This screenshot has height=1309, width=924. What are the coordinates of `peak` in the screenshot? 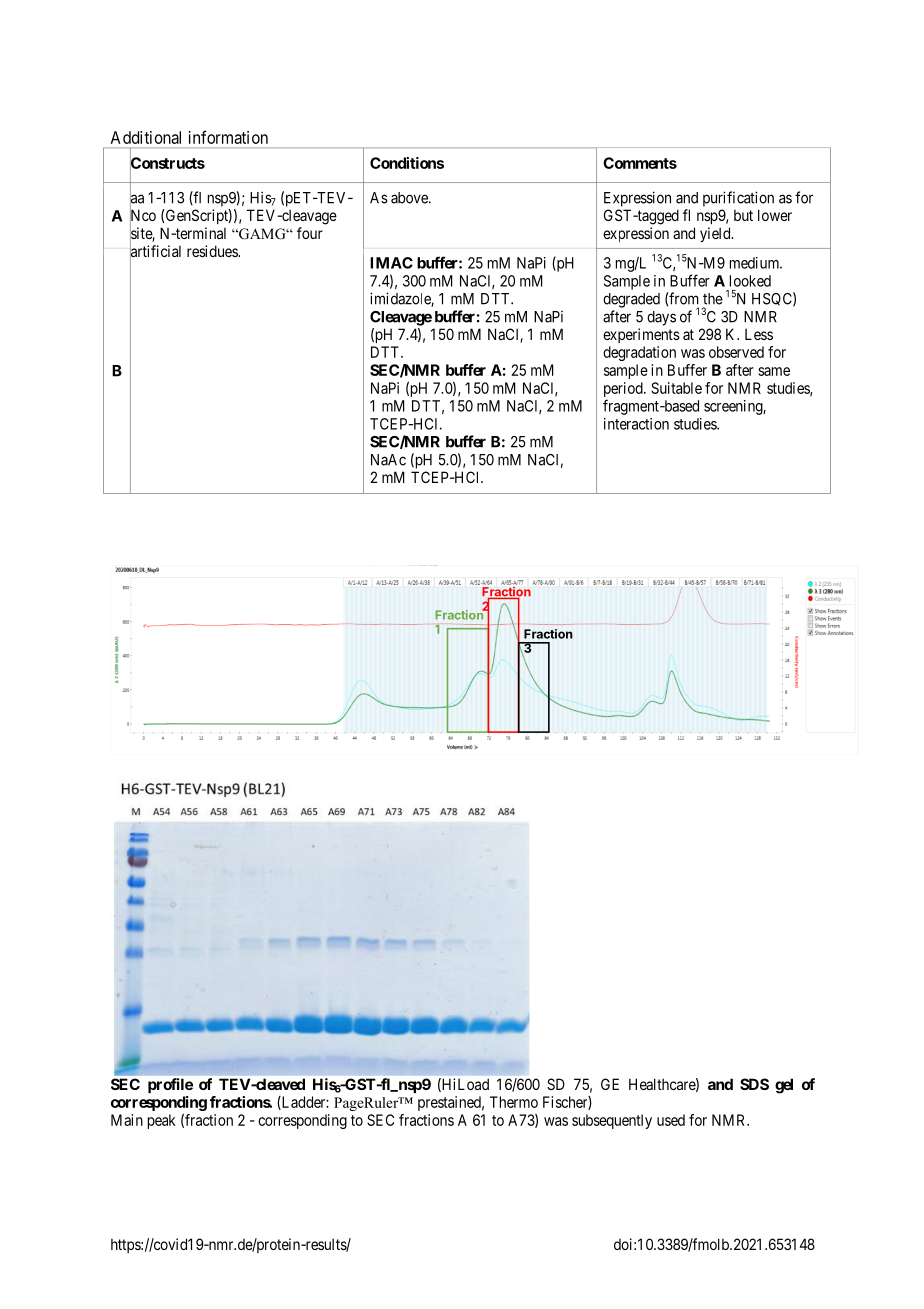 It's located at (162, 1121).
